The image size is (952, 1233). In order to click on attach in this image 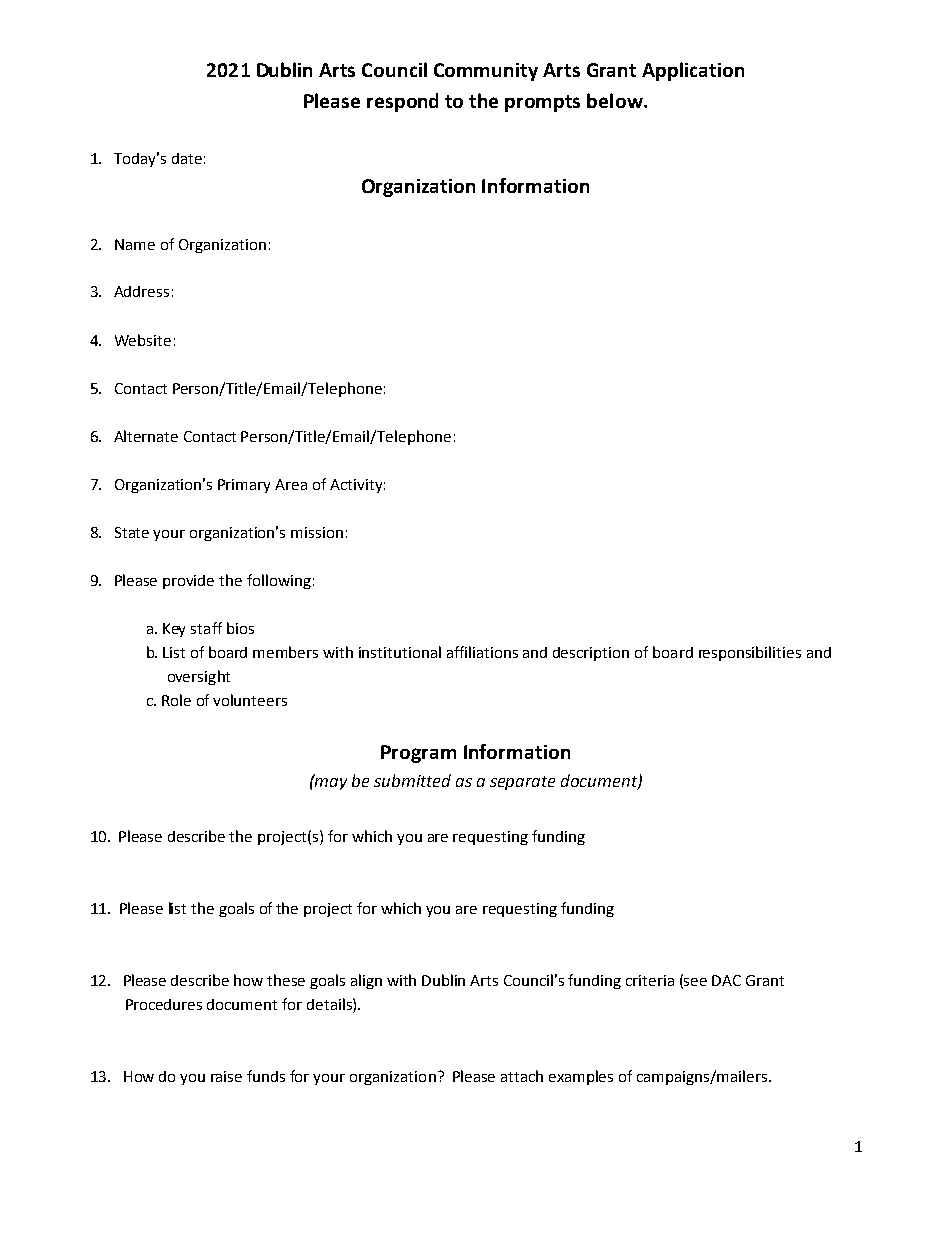, I will do `click(522, 1076)`.
